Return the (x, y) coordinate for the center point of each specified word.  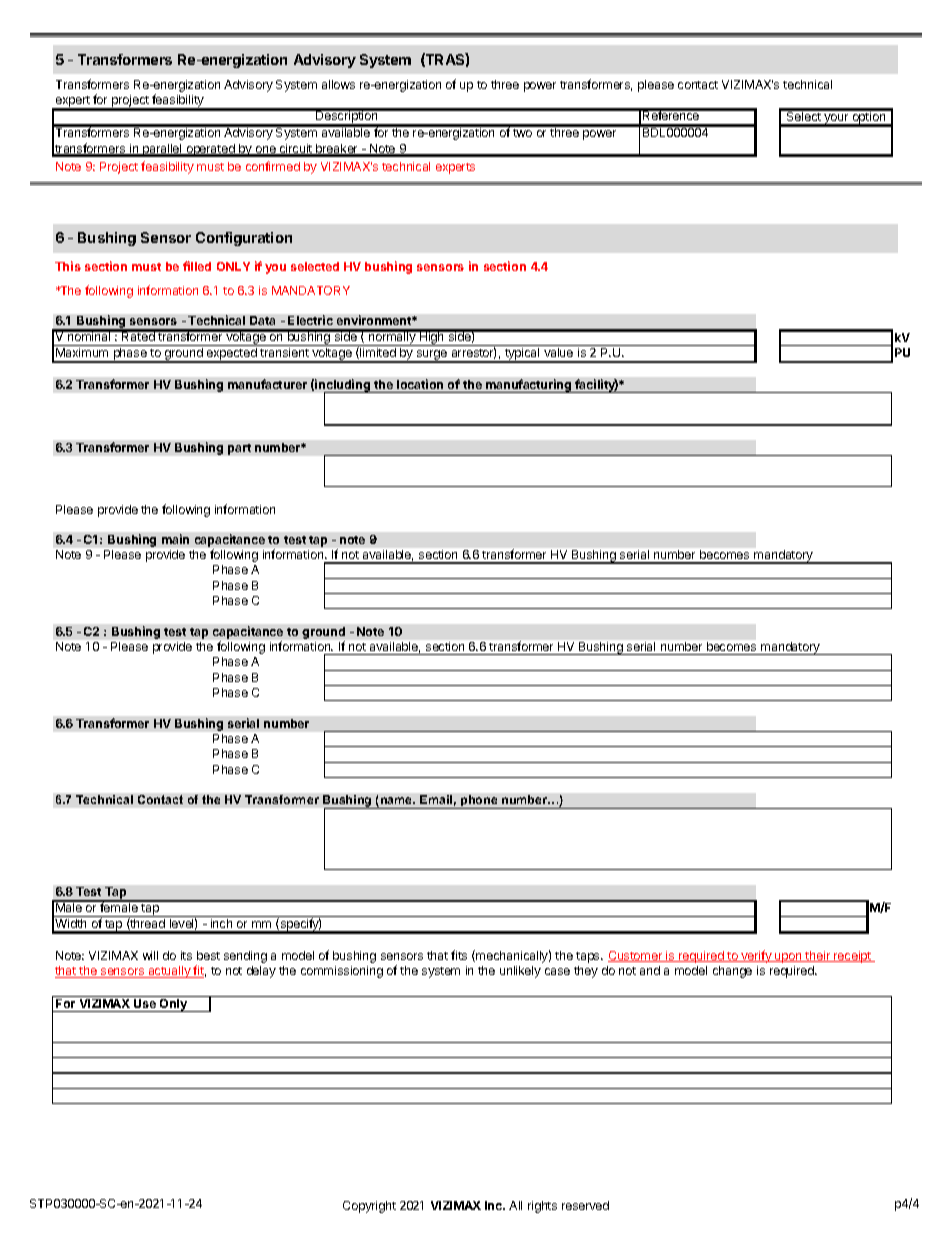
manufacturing (529, 386)
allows (338, 84)
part (239, 449)
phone (479, 802)
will (150, 955)
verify (756, 956)
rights (542, 1207)
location (420, 384)
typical (522, 355)
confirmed (273, 166)
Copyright (369, 1207)
